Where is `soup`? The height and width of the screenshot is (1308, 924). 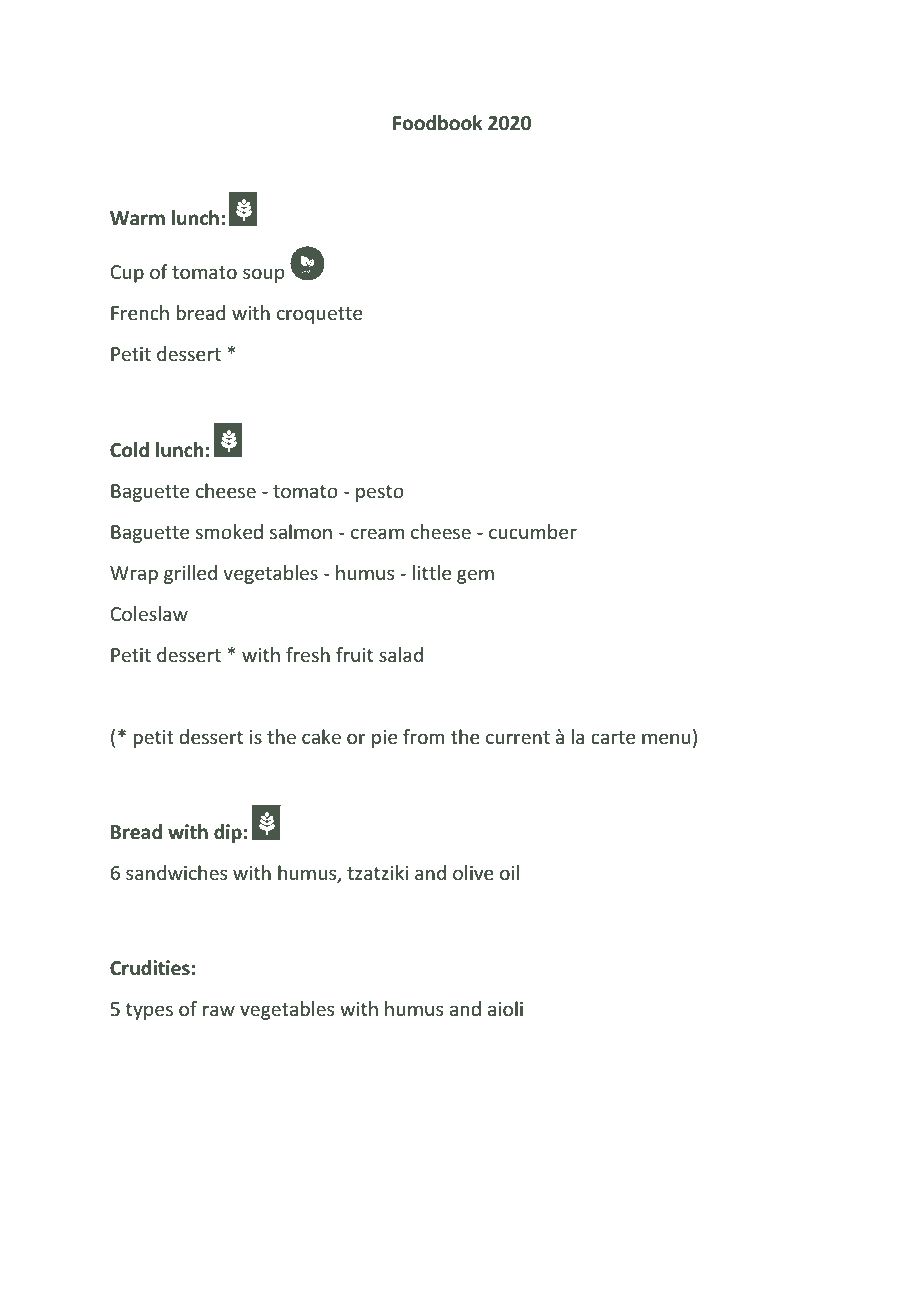
soup is located at coordinates (263, 275).
